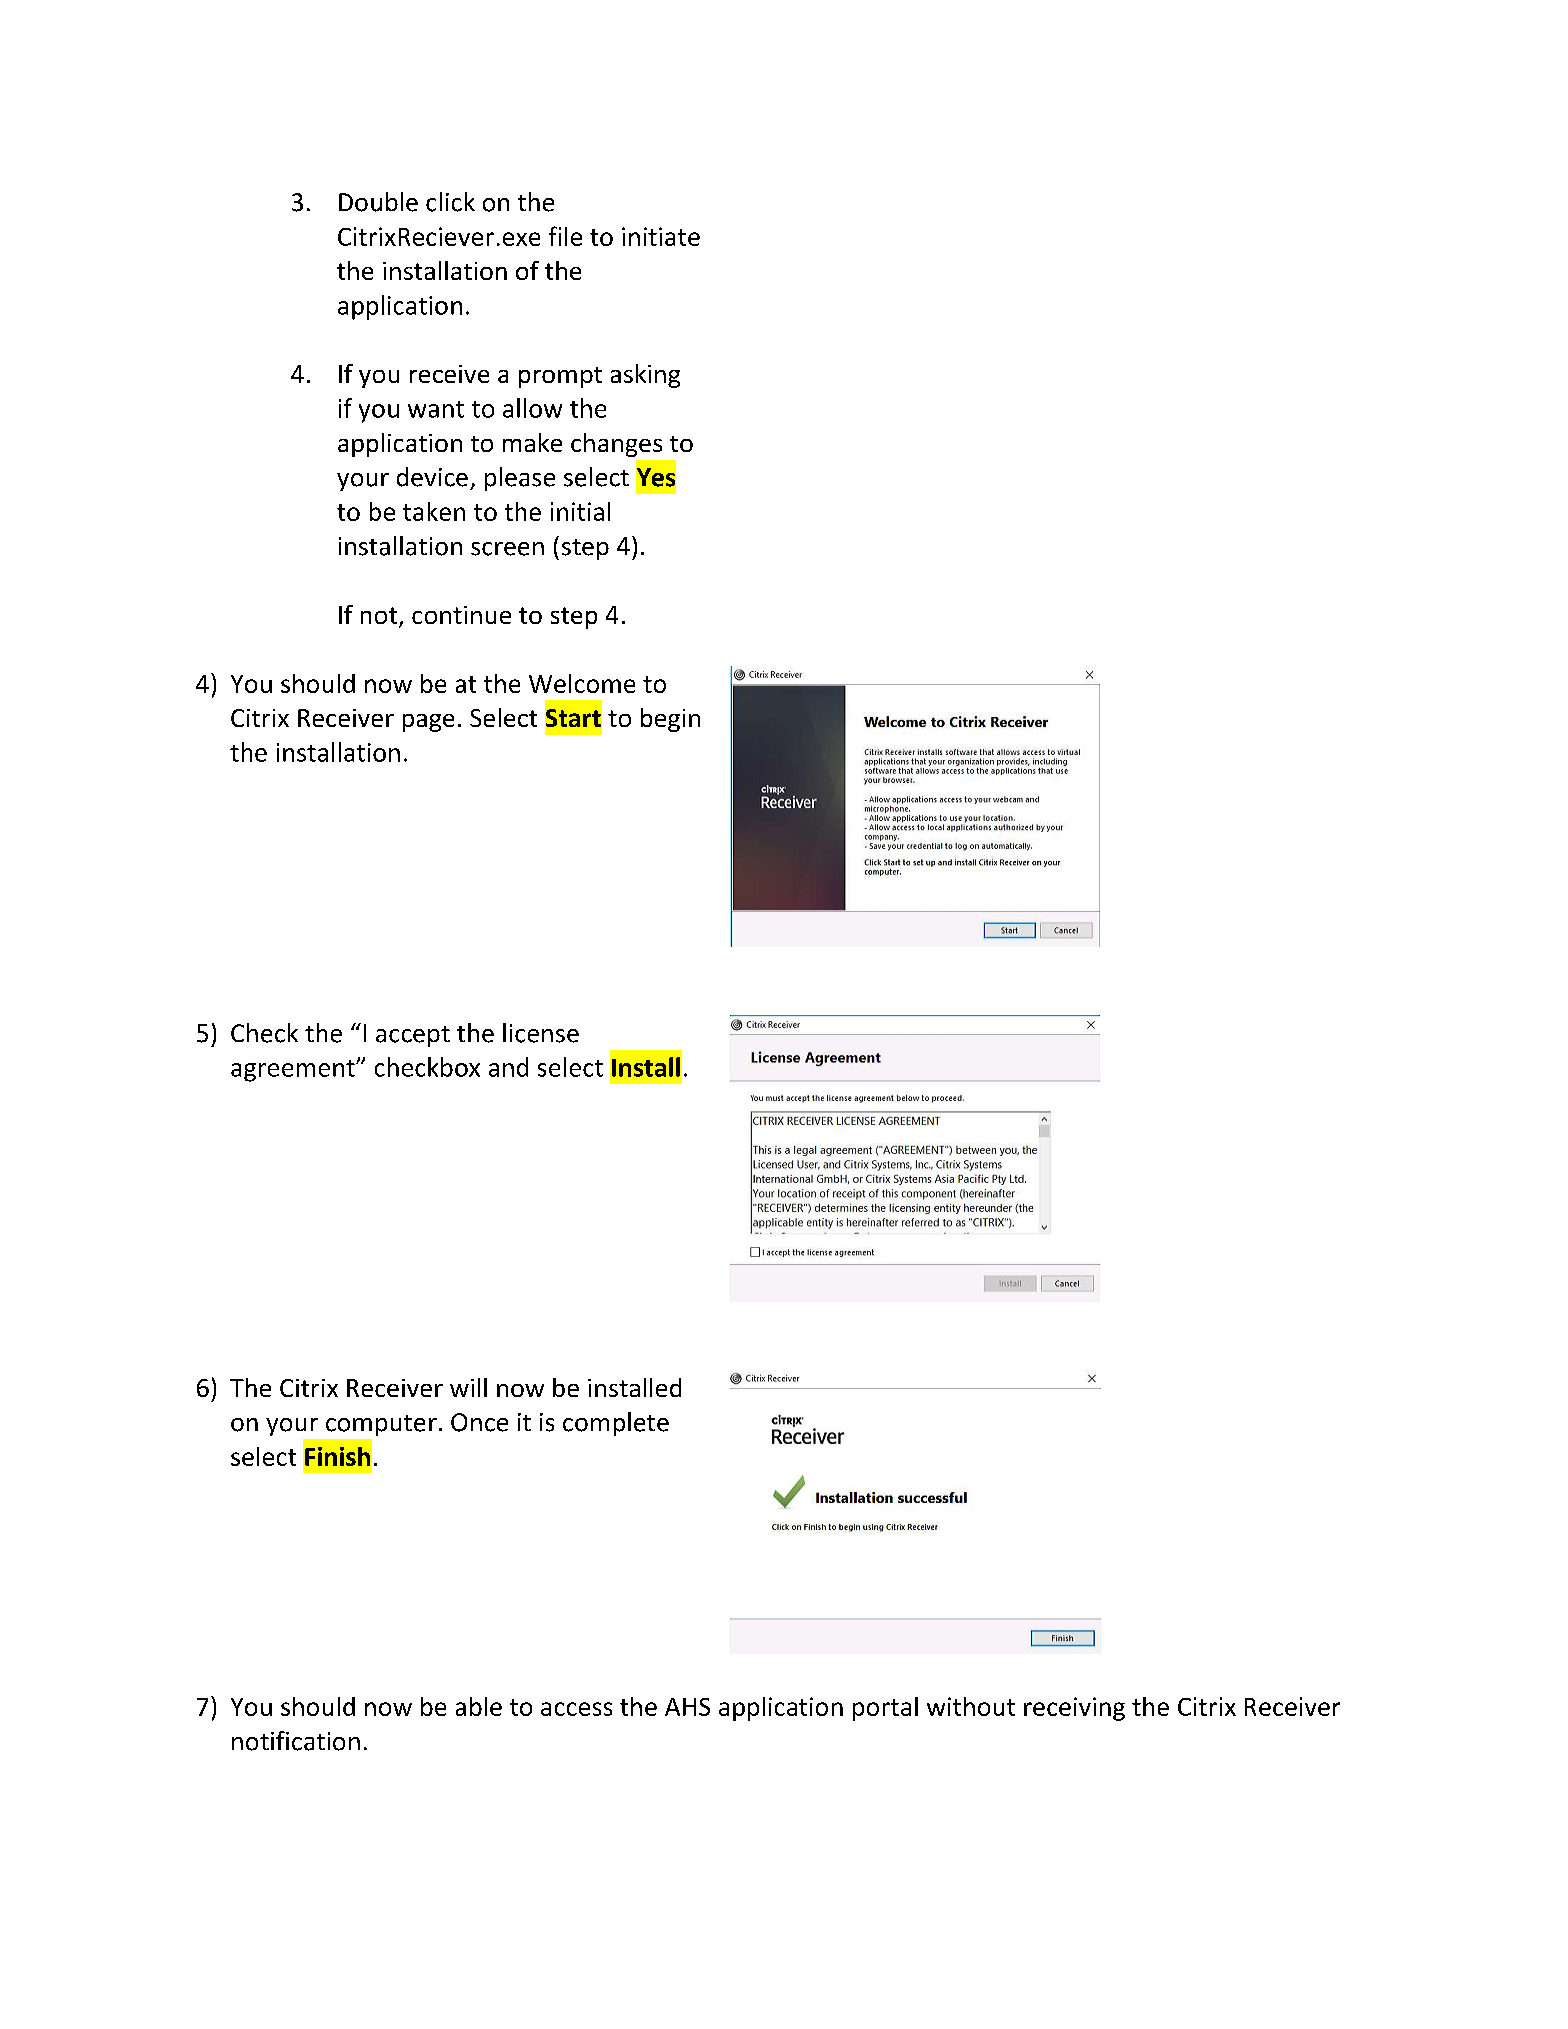 Image resolution: width=1568 pixels, height=2029 pixels. I want to click on initiate, so click(661, 236).
